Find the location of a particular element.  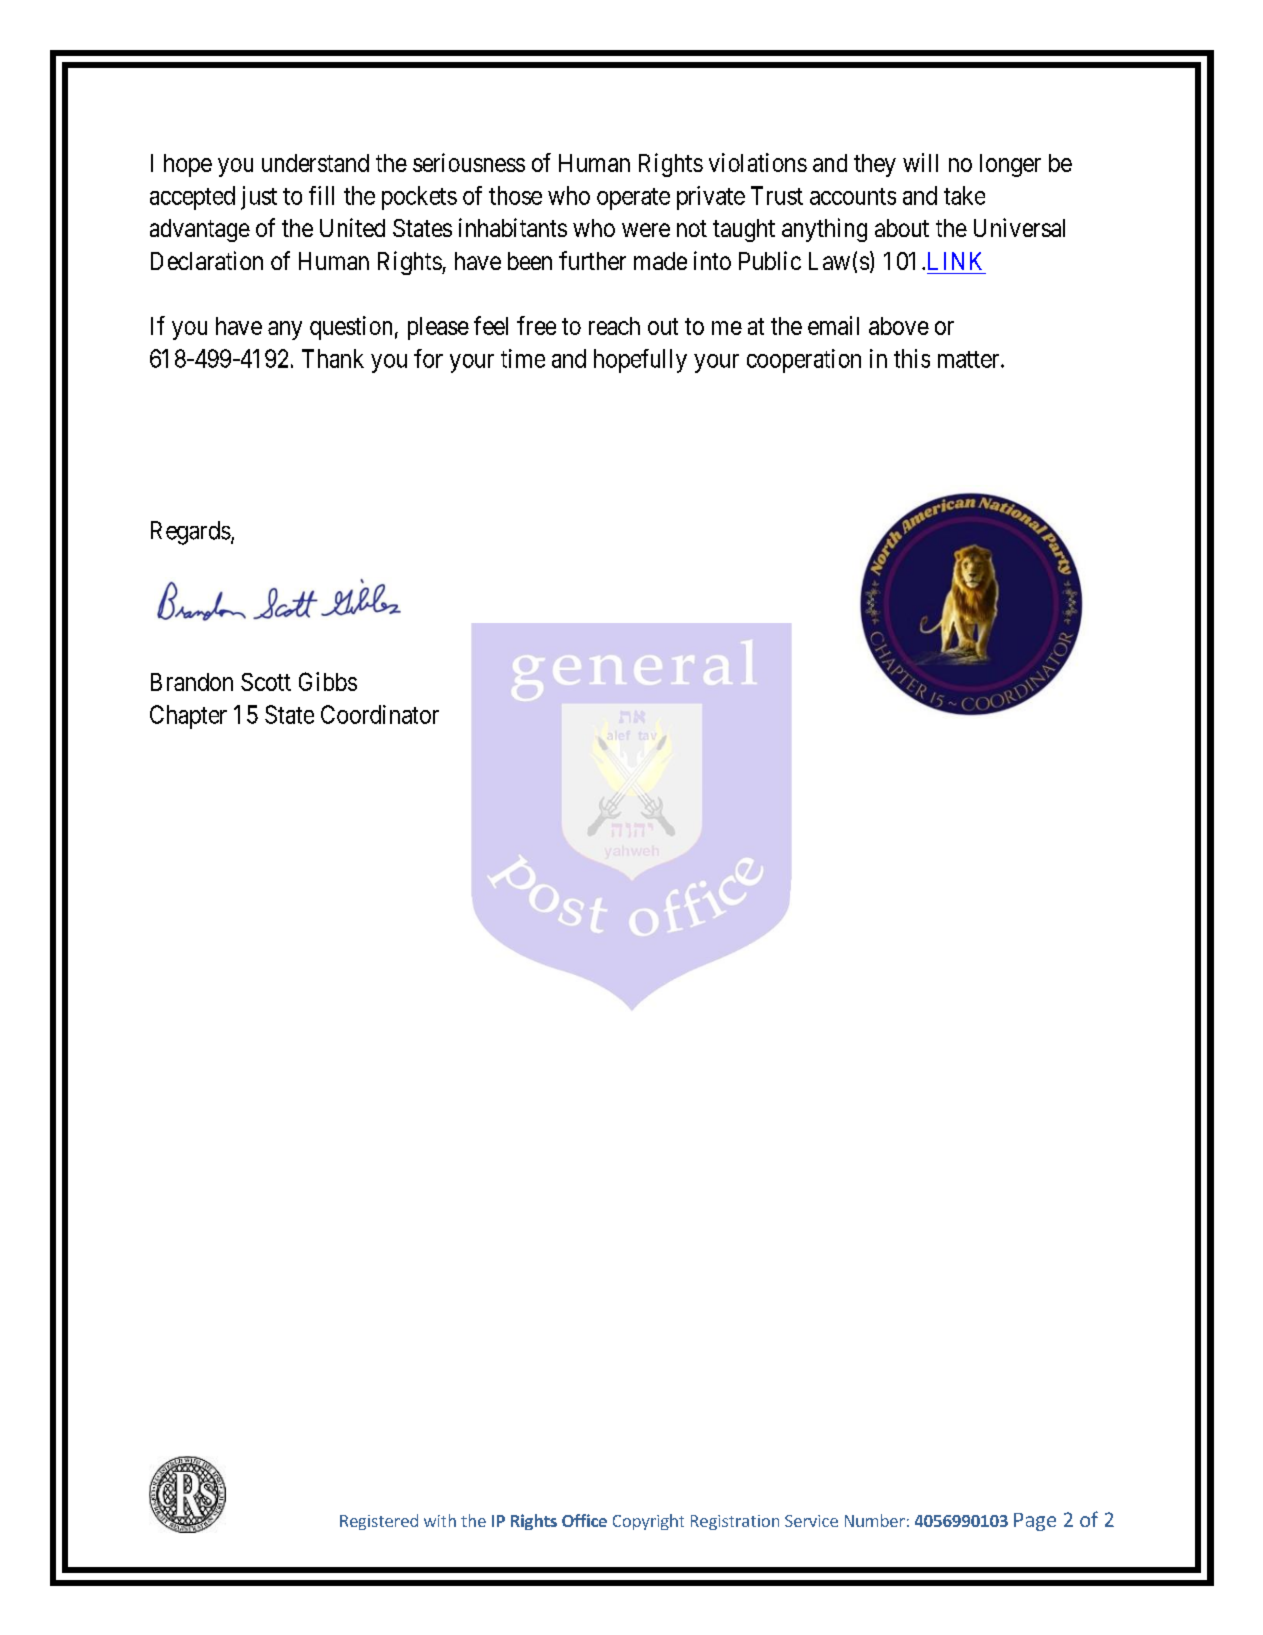

take is located at coordinates (964, 195).
